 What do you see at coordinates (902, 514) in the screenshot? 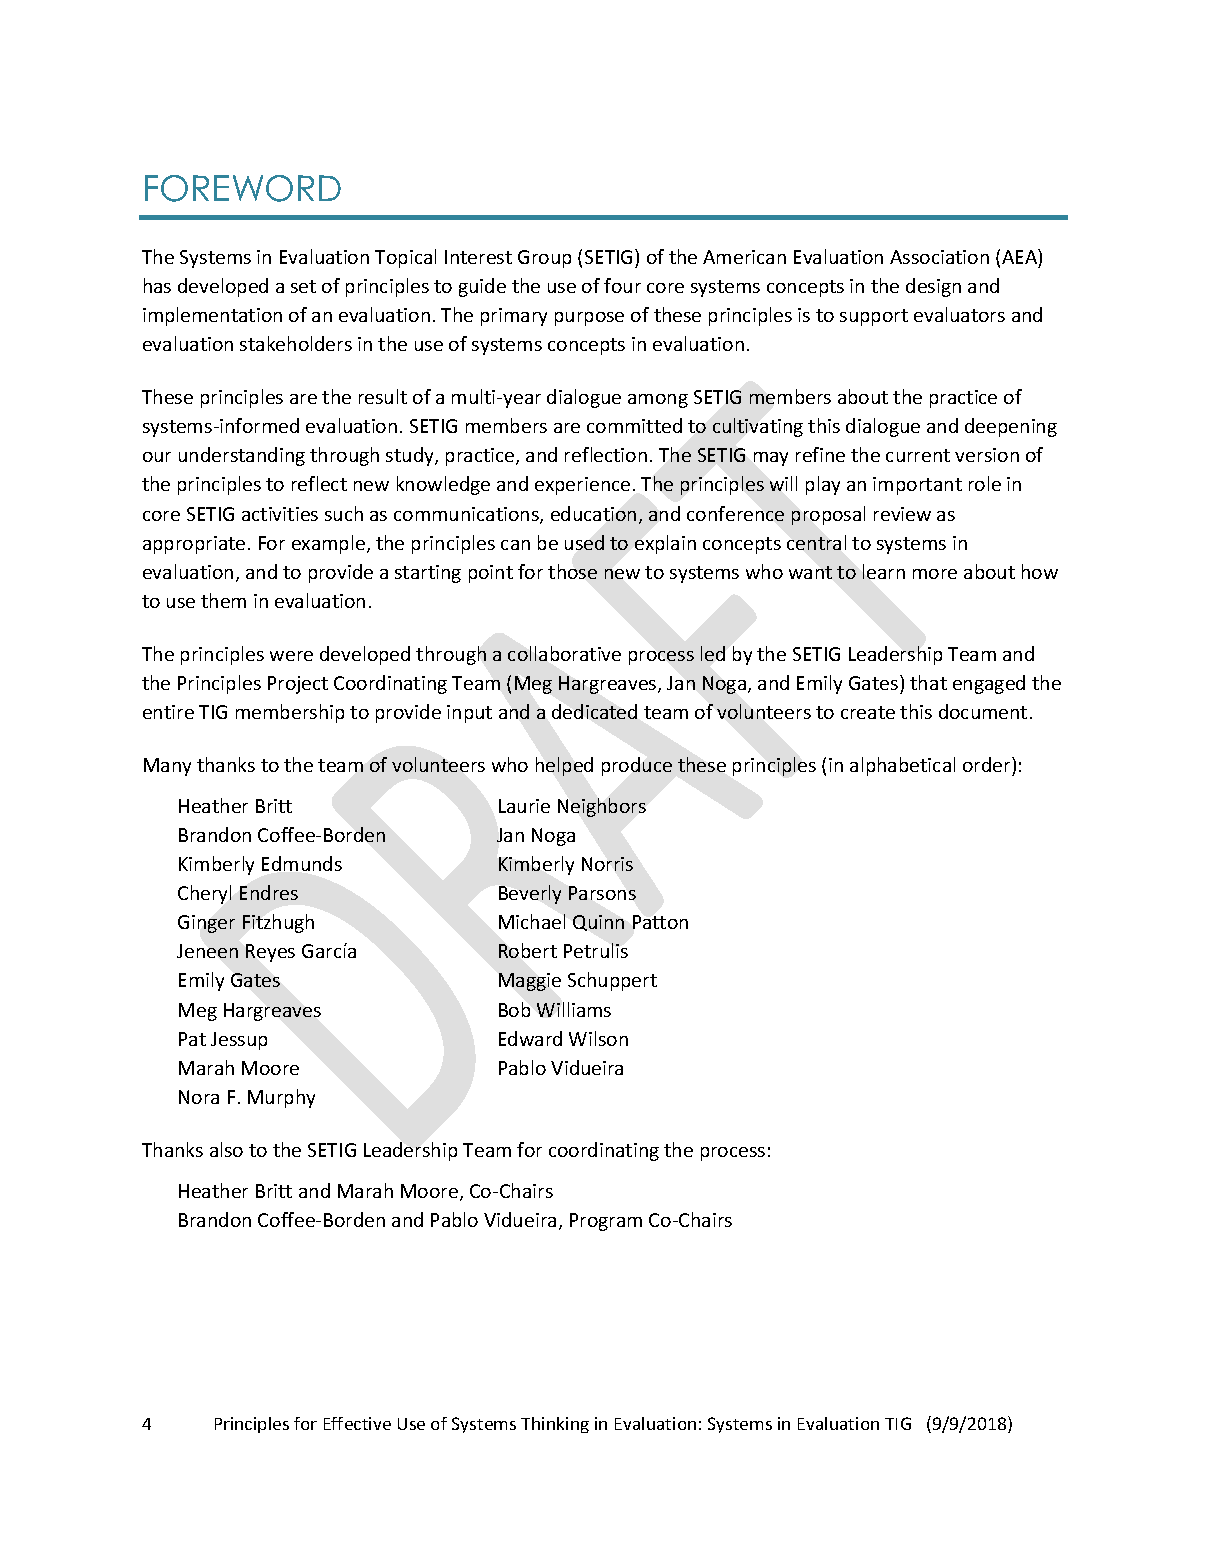
I see `review` at bounding box center [902, 514].
